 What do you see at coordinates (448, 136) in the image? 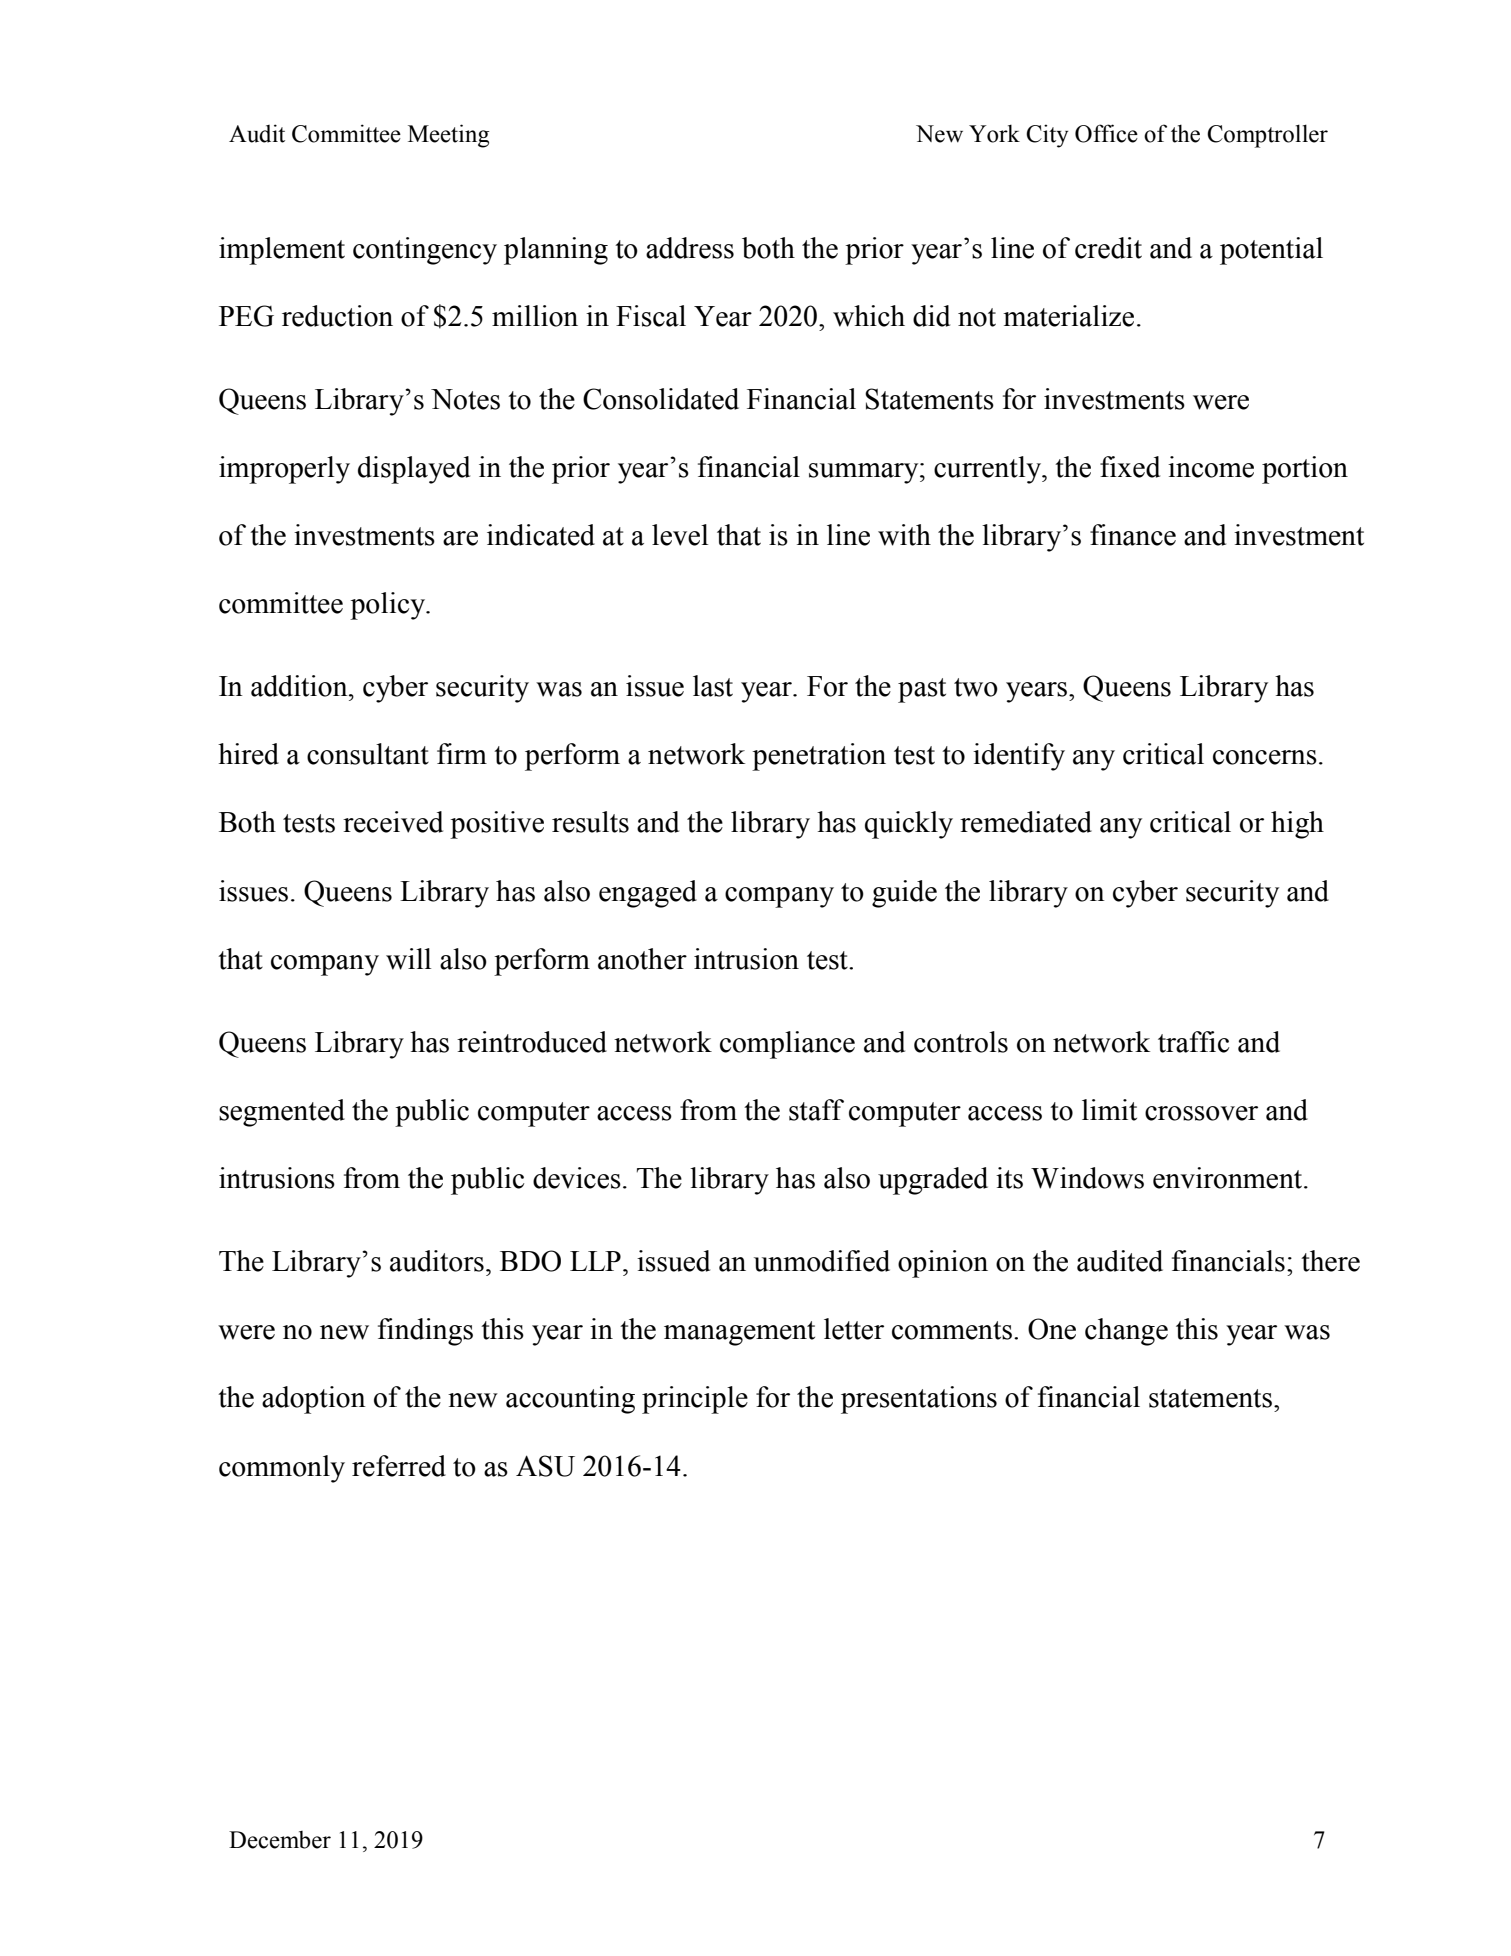
I see `Meeting` at bounding box center [448, 136].
